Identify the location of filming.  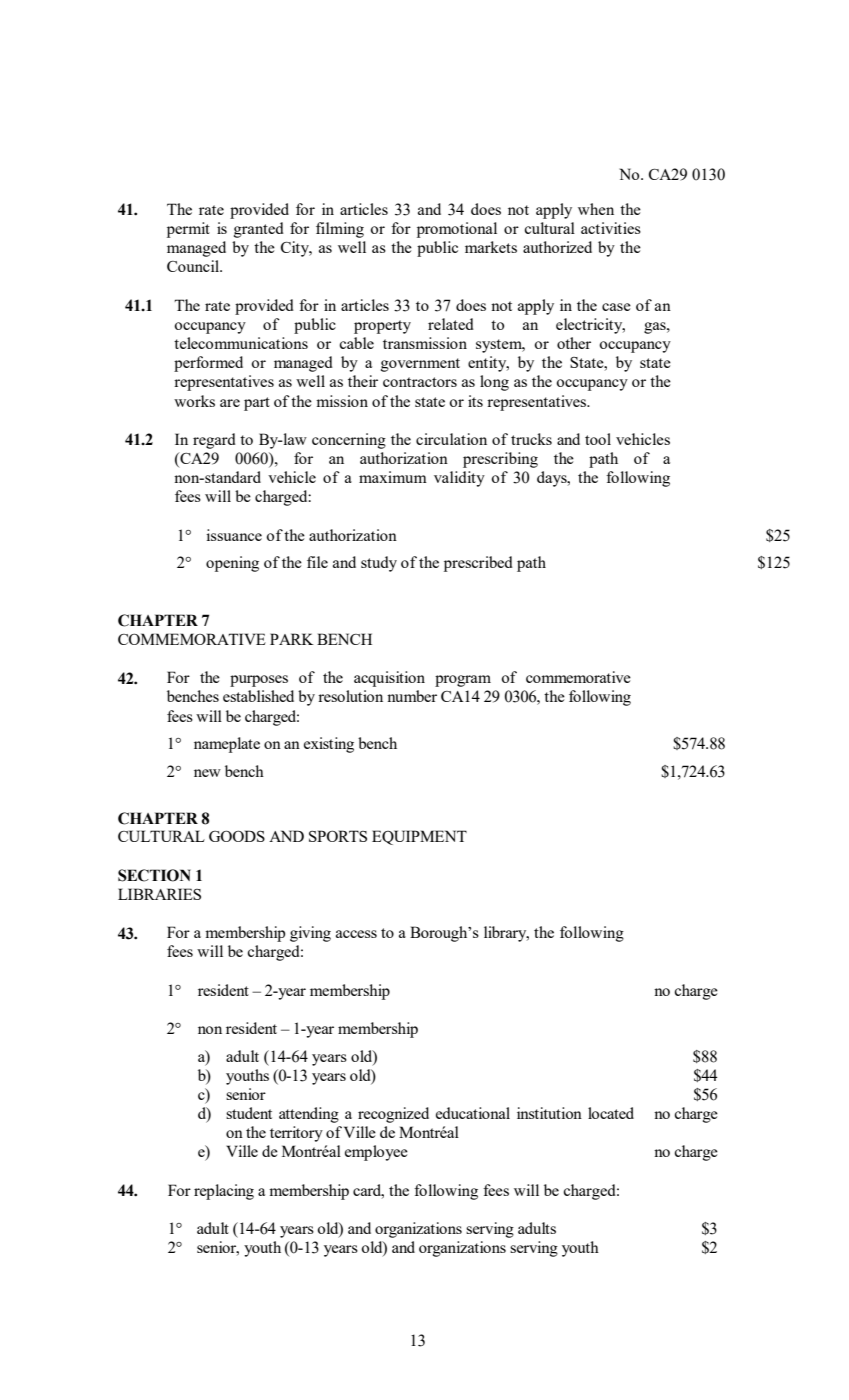
(340, 230).
